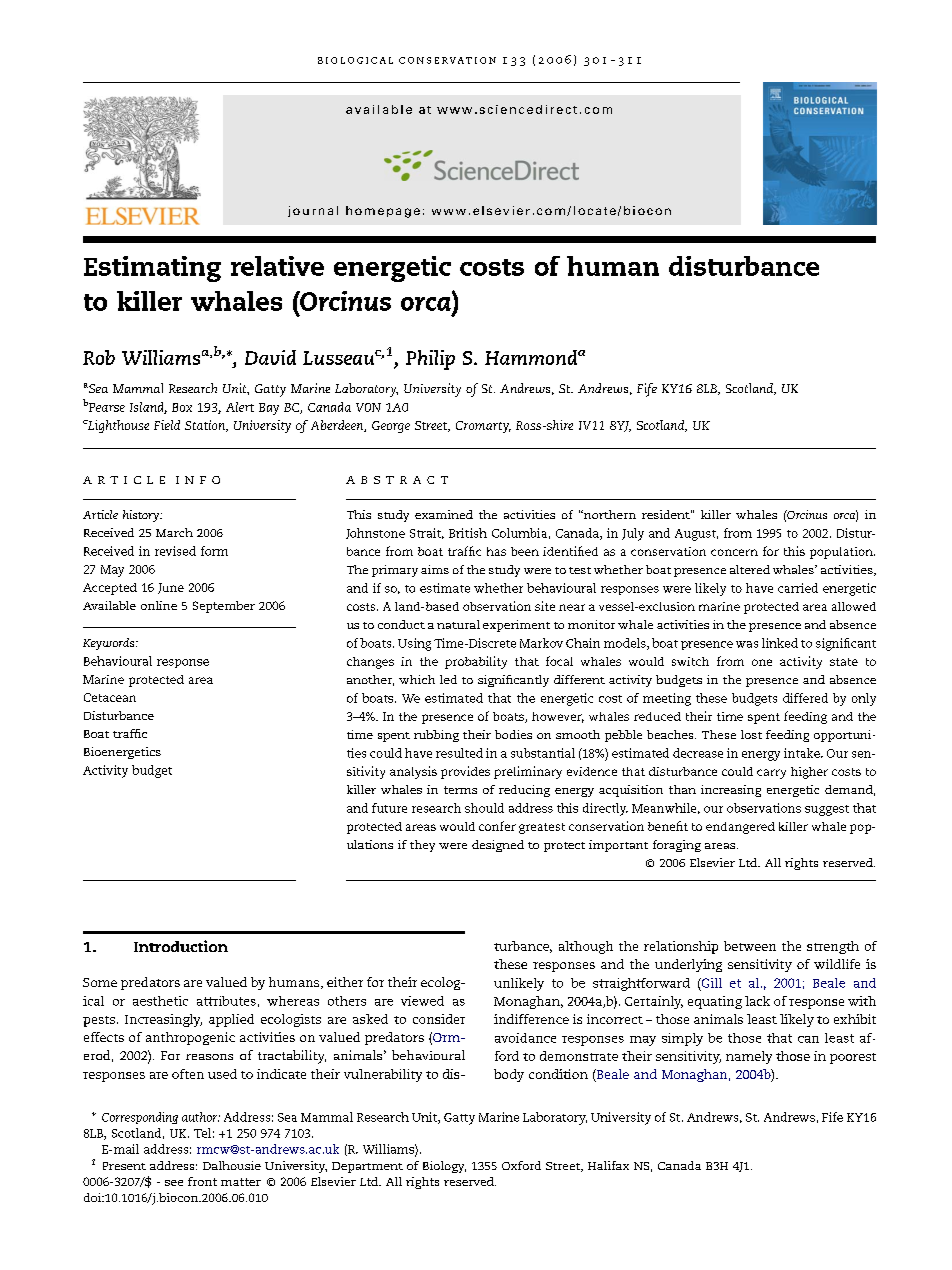 Image resolution: width=952 pixels, height=1270 pixels. What do you see at coordinates (750, 946) in the screenshot?
I see `between` at bounding box center [750, 946].
